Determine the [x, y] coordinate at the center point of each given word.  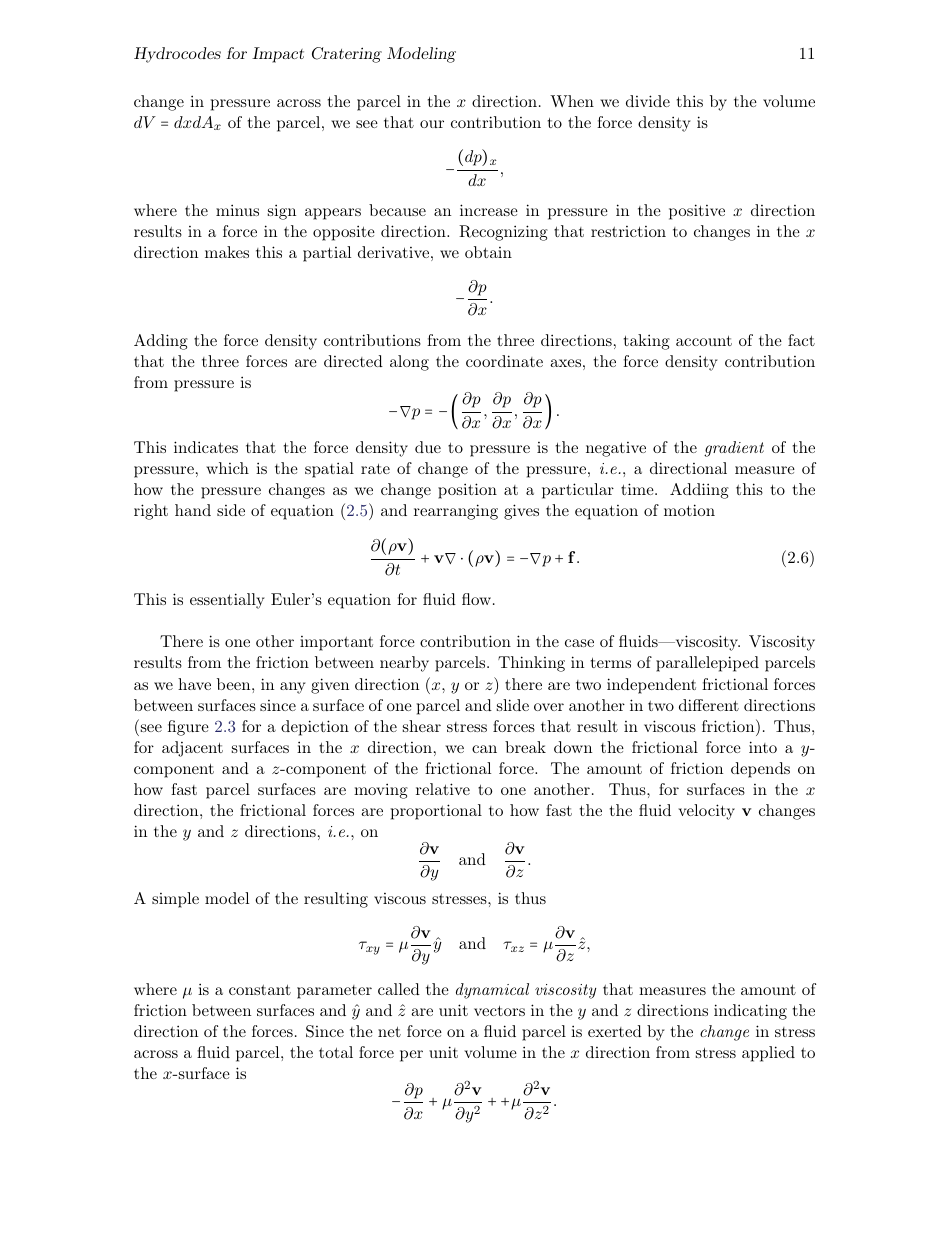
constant [260, 989]
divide [648, 101]
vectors [499, 1010]
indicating [750, 1012]
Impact [278, 55]
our [432, 124]
